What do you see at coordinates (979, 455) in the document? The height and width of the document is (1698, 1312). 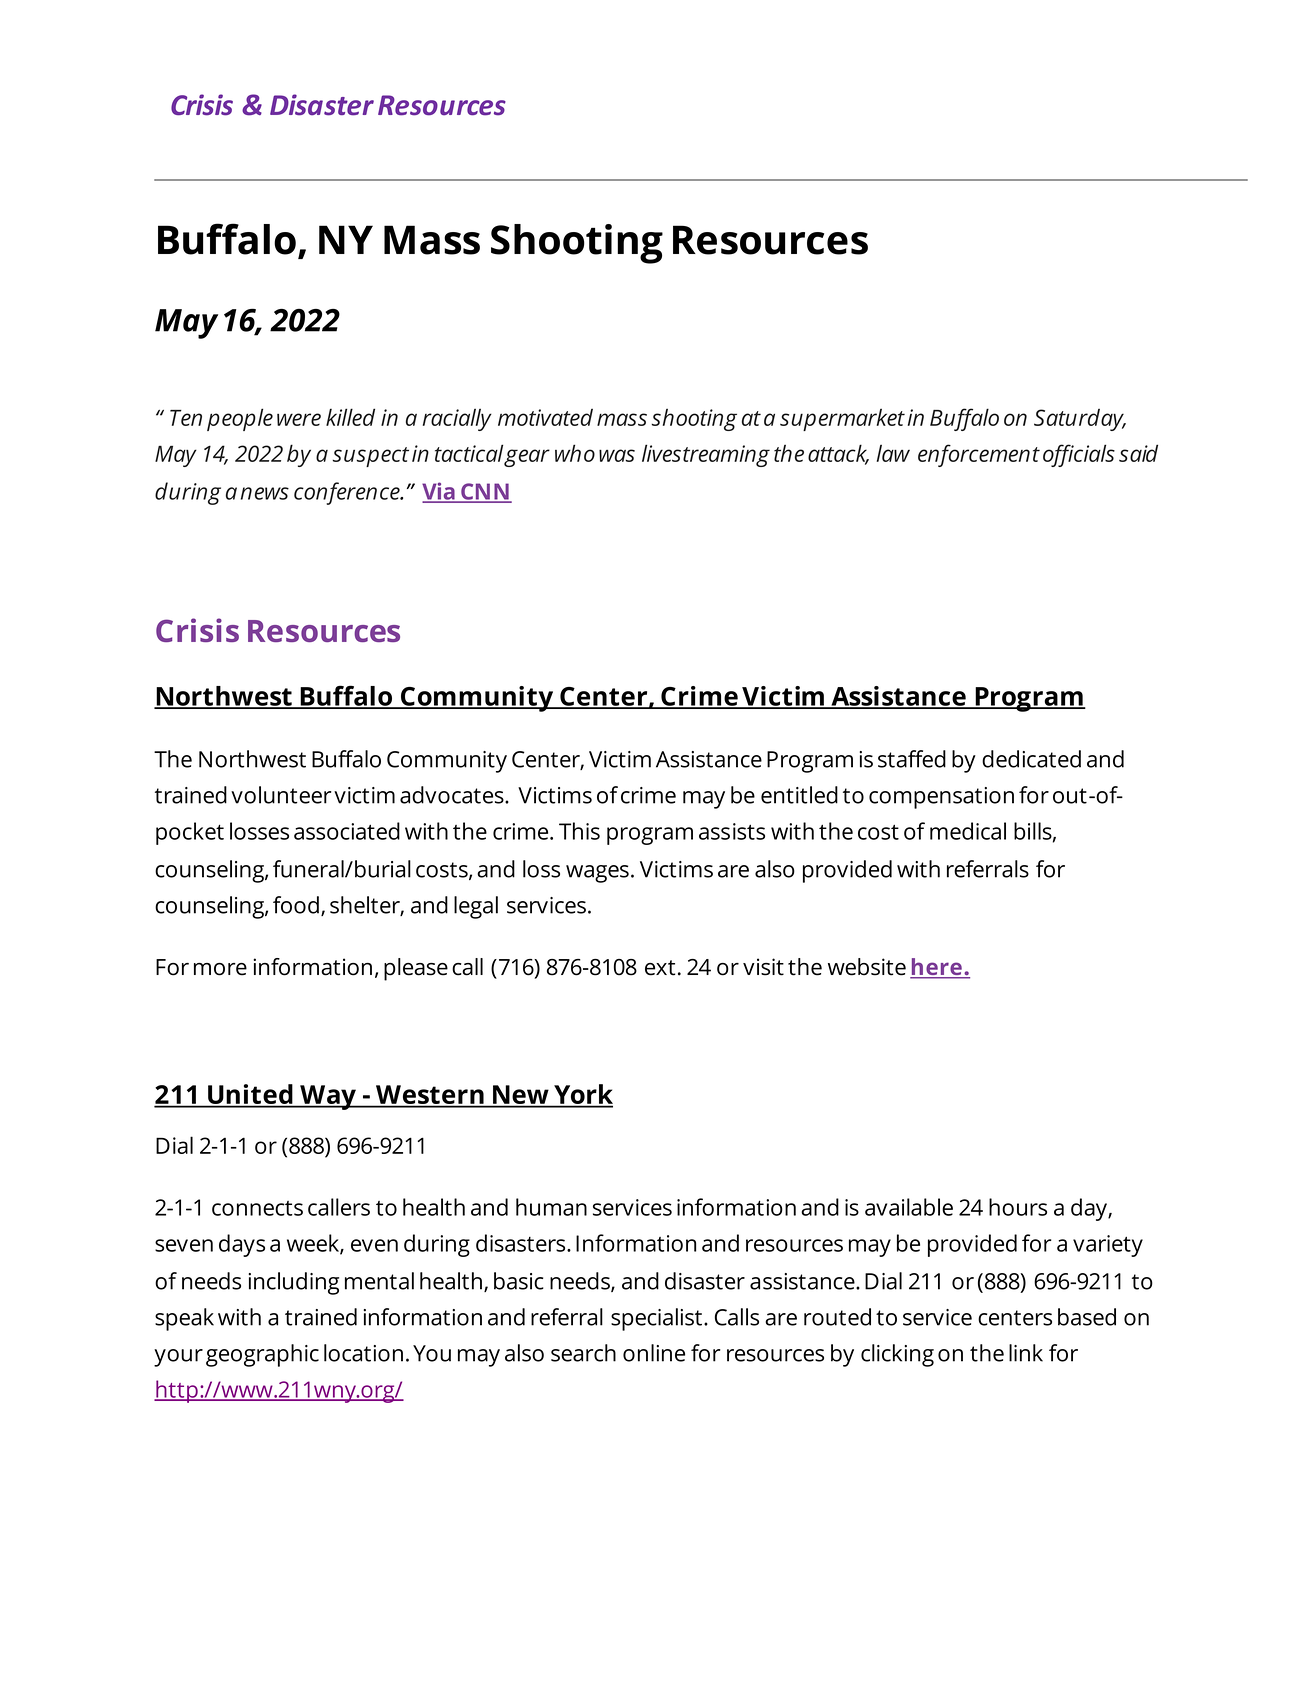 I see `enforcement` at bounding box center [979, 455].
